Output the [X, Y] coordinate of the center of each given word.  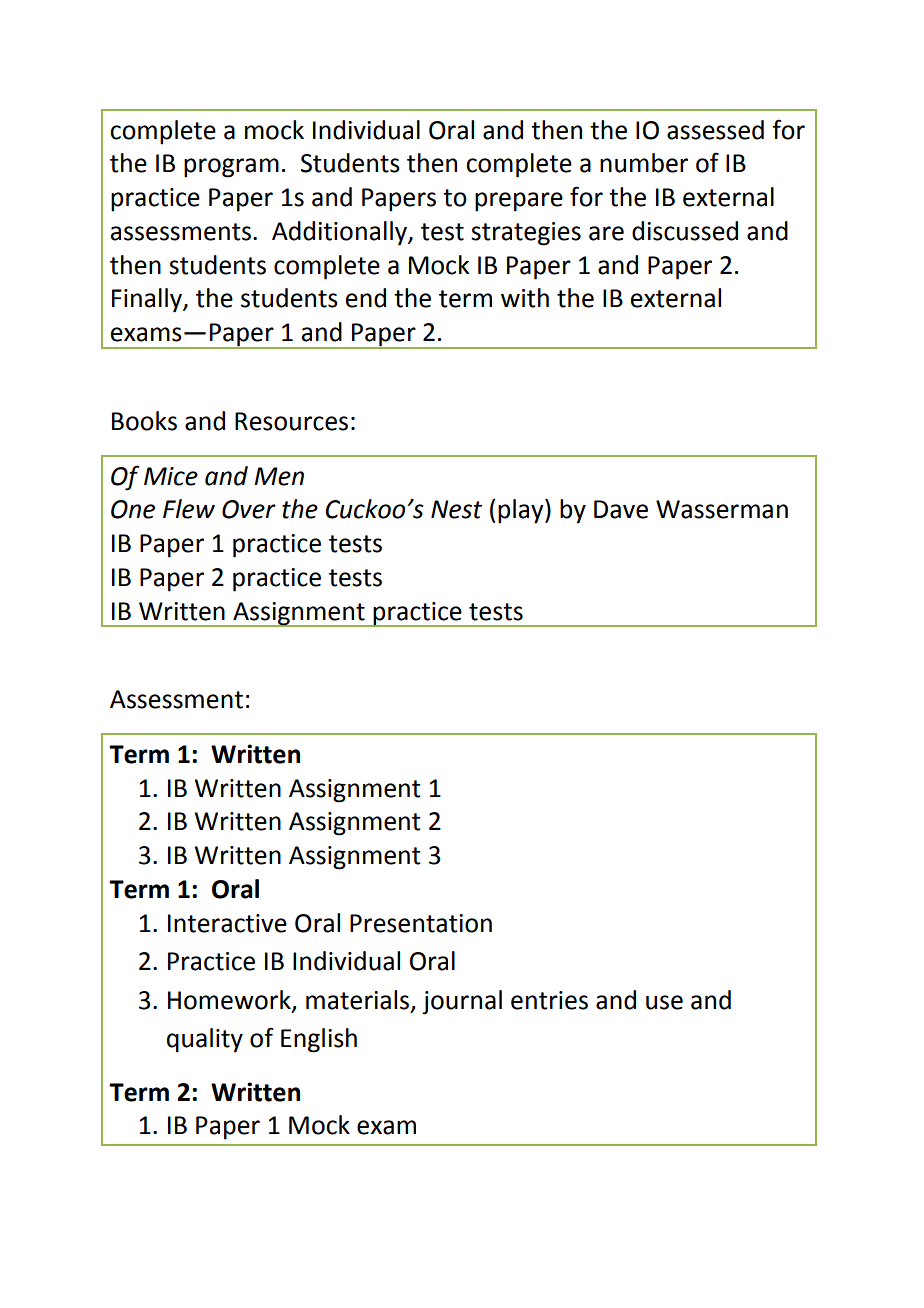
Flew [189, 509]
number [644, 163]
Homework [230, 1000]
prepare [519, 202]
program [231, 168]
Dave [621, 509]
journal [462, 1002]
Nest [456, 509]
